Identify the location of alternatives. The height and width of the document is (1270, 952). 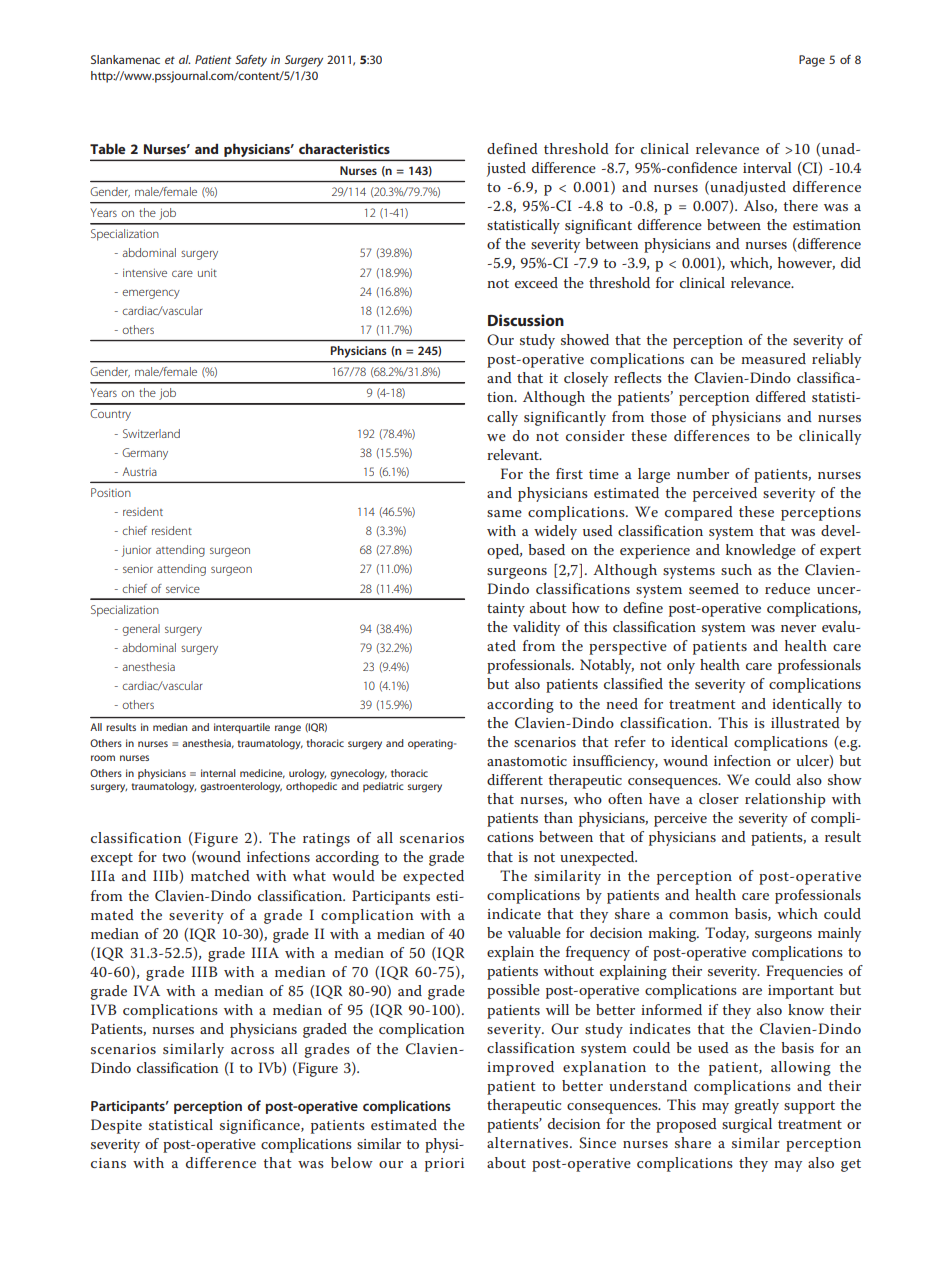
(527, 1142).
